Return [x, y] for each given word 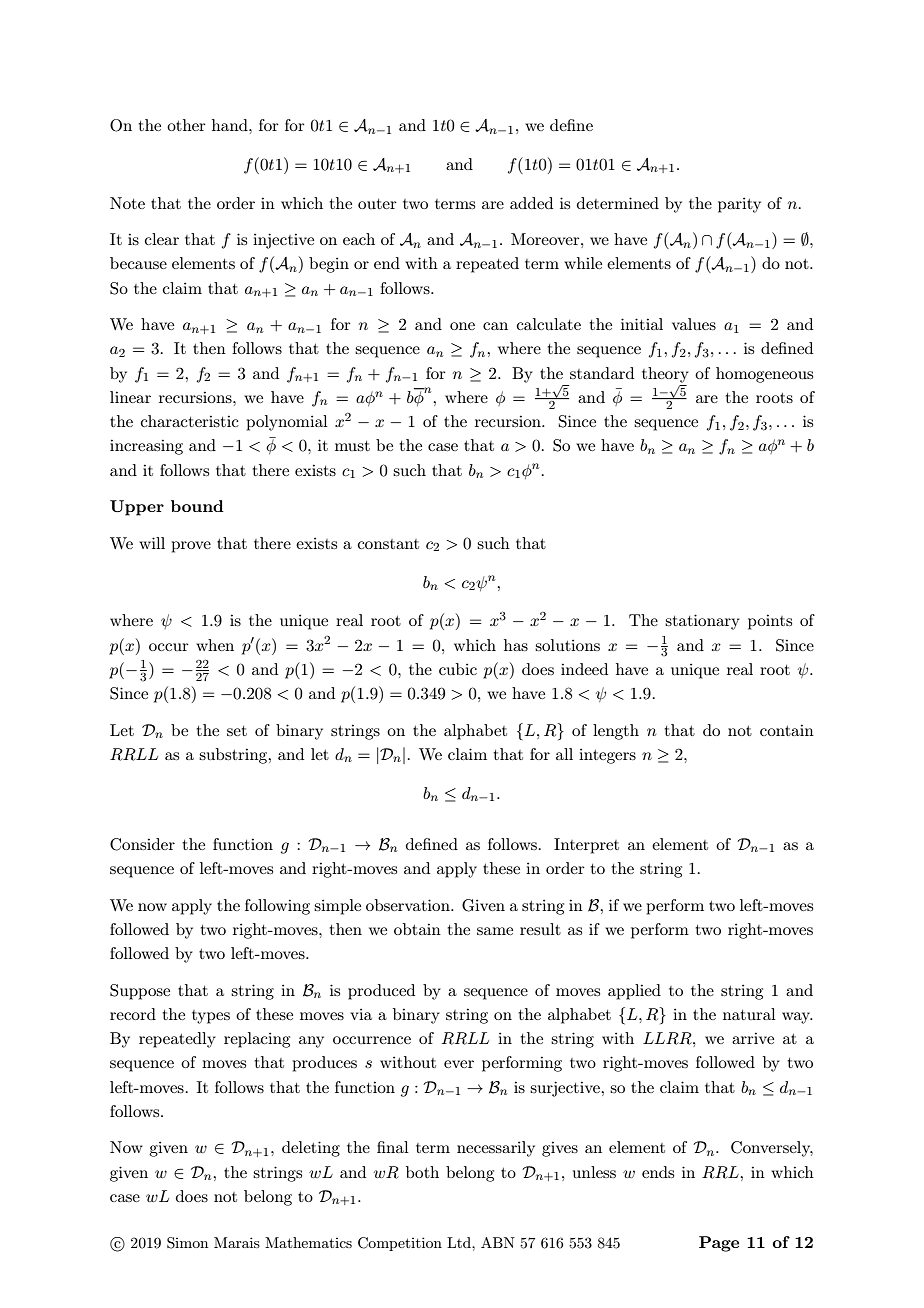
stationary [702, 622]
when [215, 645]
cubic [458, 669]
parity [739, 205]
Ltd [460, 1242]
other [186, 125]
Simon [187, 1243]
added [531, 203]
